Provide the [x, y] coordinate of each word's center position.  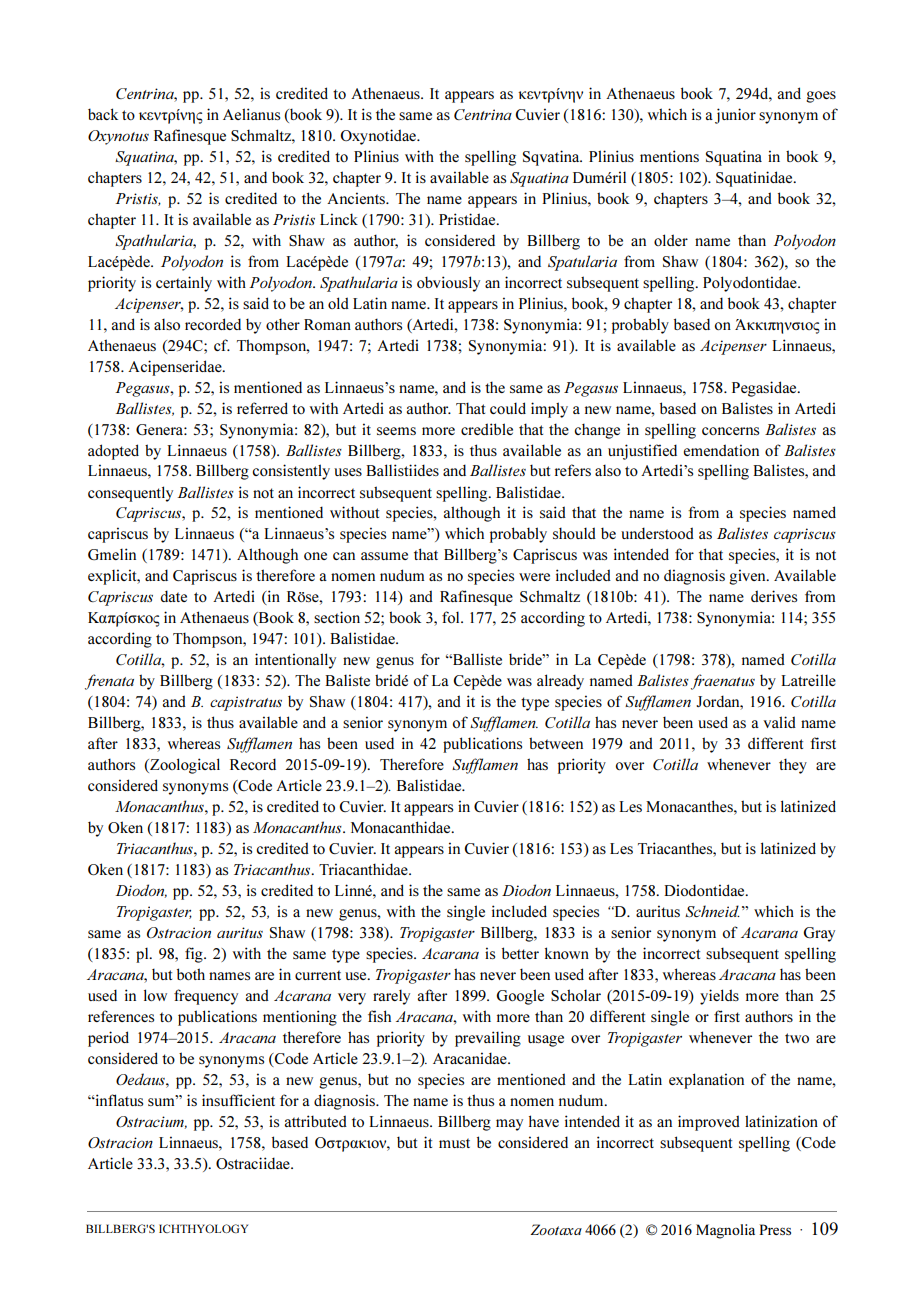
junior [735, 116]
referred [262, 408]
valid [779, 722]
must [454, 1143]
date [173, 596]
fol [452, 617]
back [103, 114]
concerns [730, 431]
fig [195, 955]
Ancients [357, 198]
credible [487, 429]
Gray [819, 934]
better [520, 953]
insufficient [238, 1100]
